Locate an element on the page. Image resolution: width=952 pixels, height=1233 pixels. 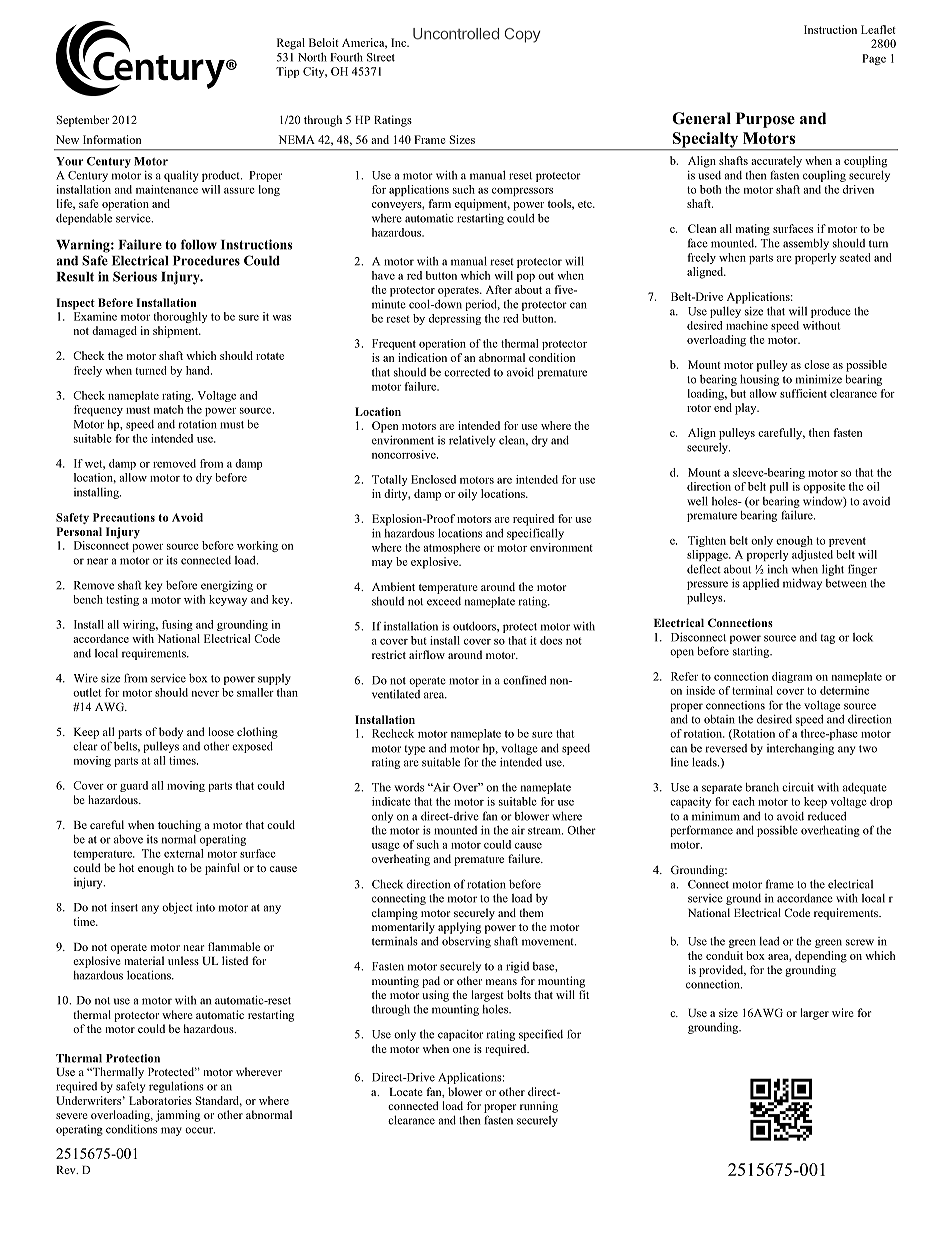
Purpose is located at coordinates (765, 120).
